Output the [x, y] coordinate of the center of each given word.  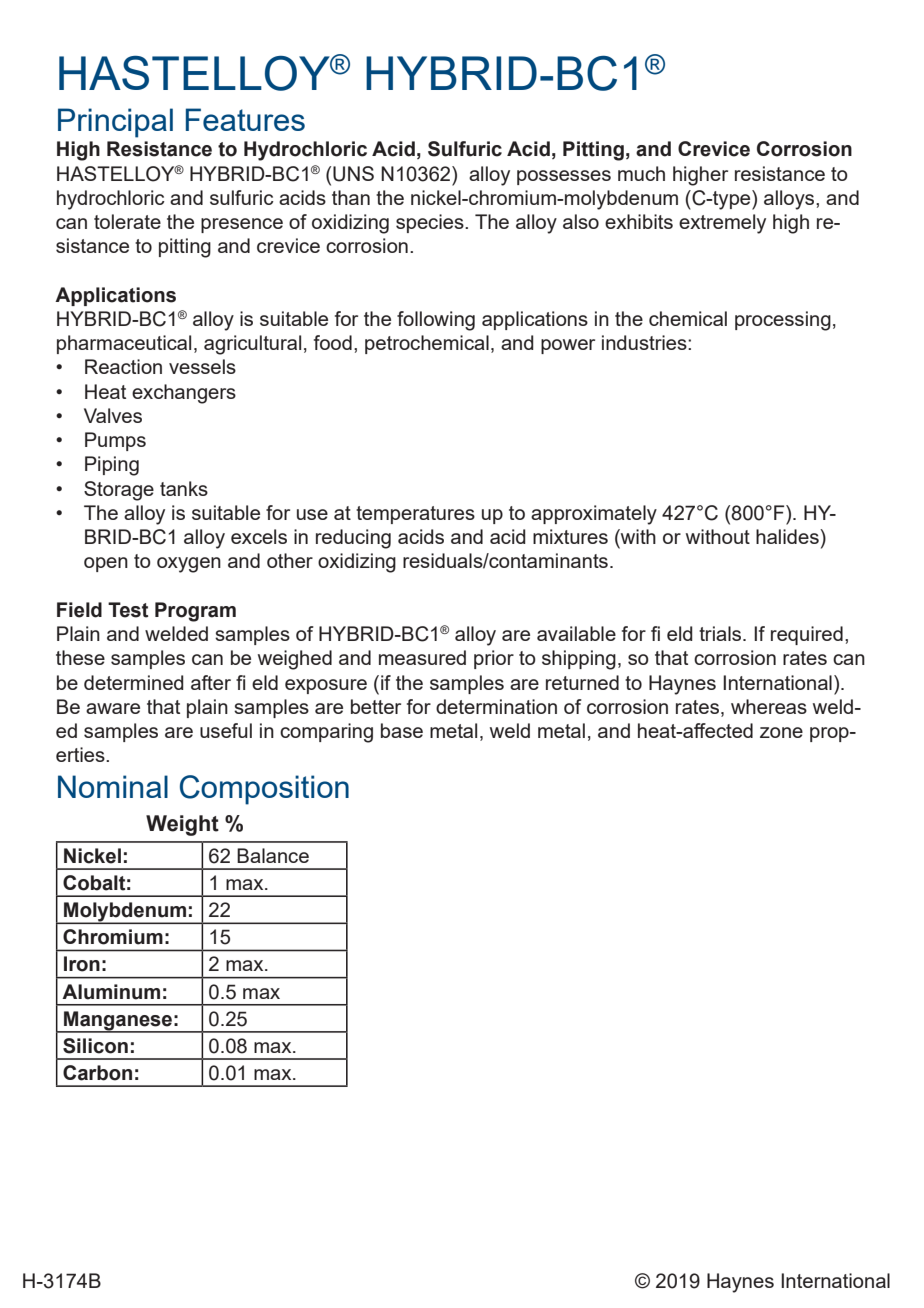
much [641, 173]
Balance [273, 855]
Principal [115, 123]
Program [195, 612]
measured [422, 657]
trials [721, 633]
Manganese [118, 1021]
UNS [353, 174]
